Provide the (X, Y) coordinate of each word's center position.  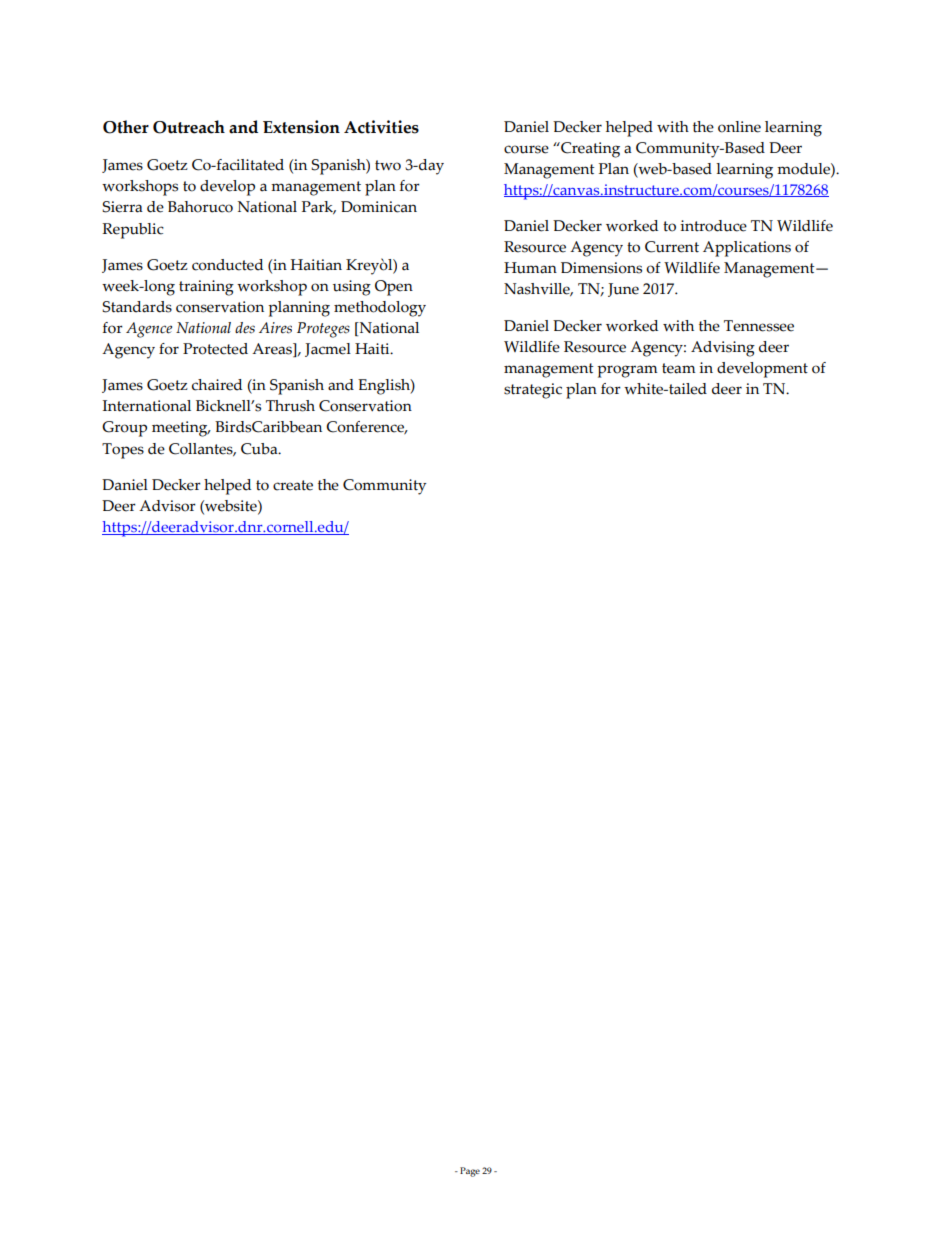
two (388, 165)
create (293, 485)
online (739, 127)
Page (470, 1172)
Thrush (290, 406)
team (678, 368)
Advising (723, 349)
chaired (217, 385)
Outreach (189, 127)
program (627, 371)
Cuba (260, 449)
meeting (181, 429)
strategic (533, 391)
